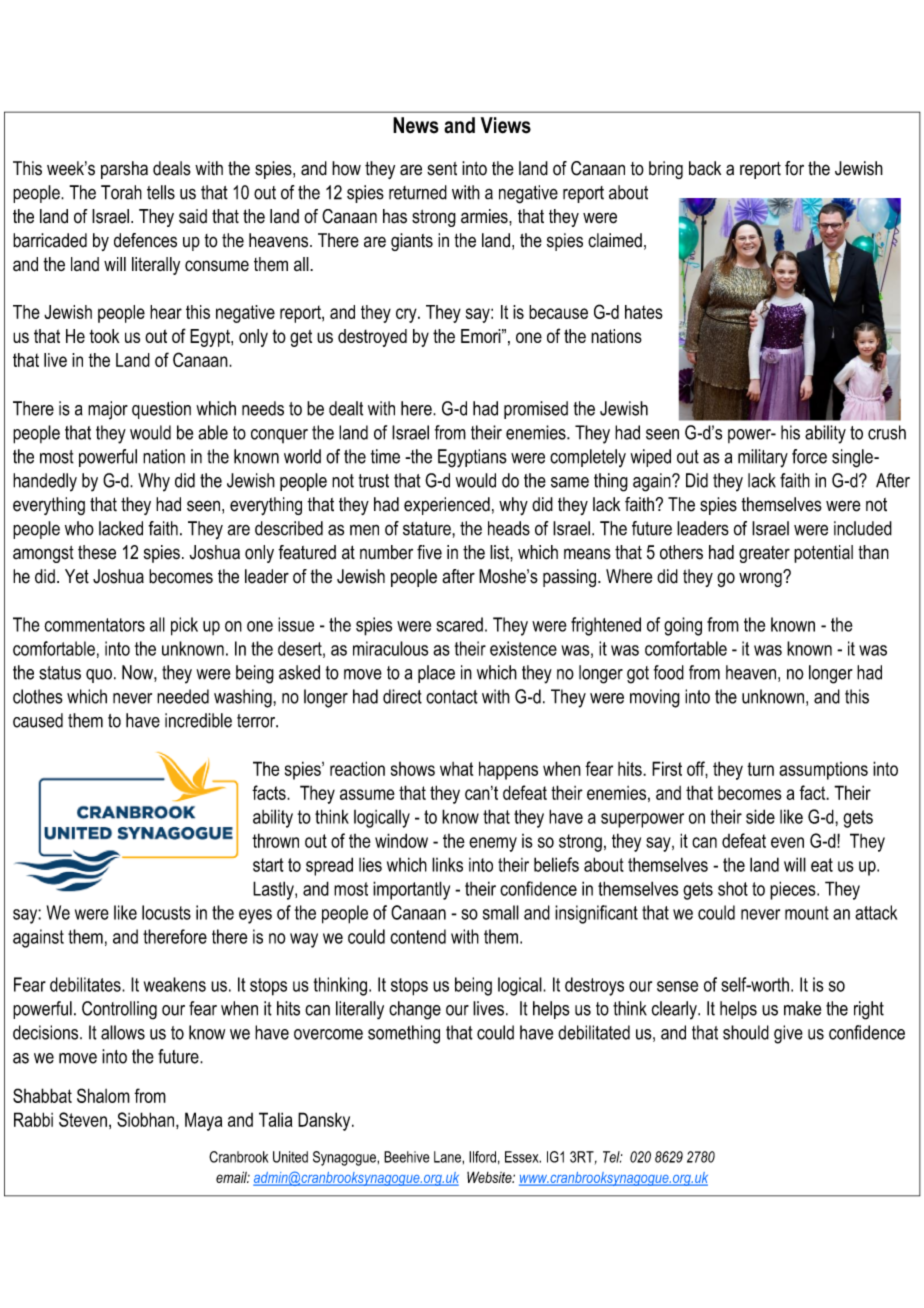 This screenshot has width=924, height=1308. Describe the element at coordinates (79, 528) in the screenshot. I see `who` at that location.
